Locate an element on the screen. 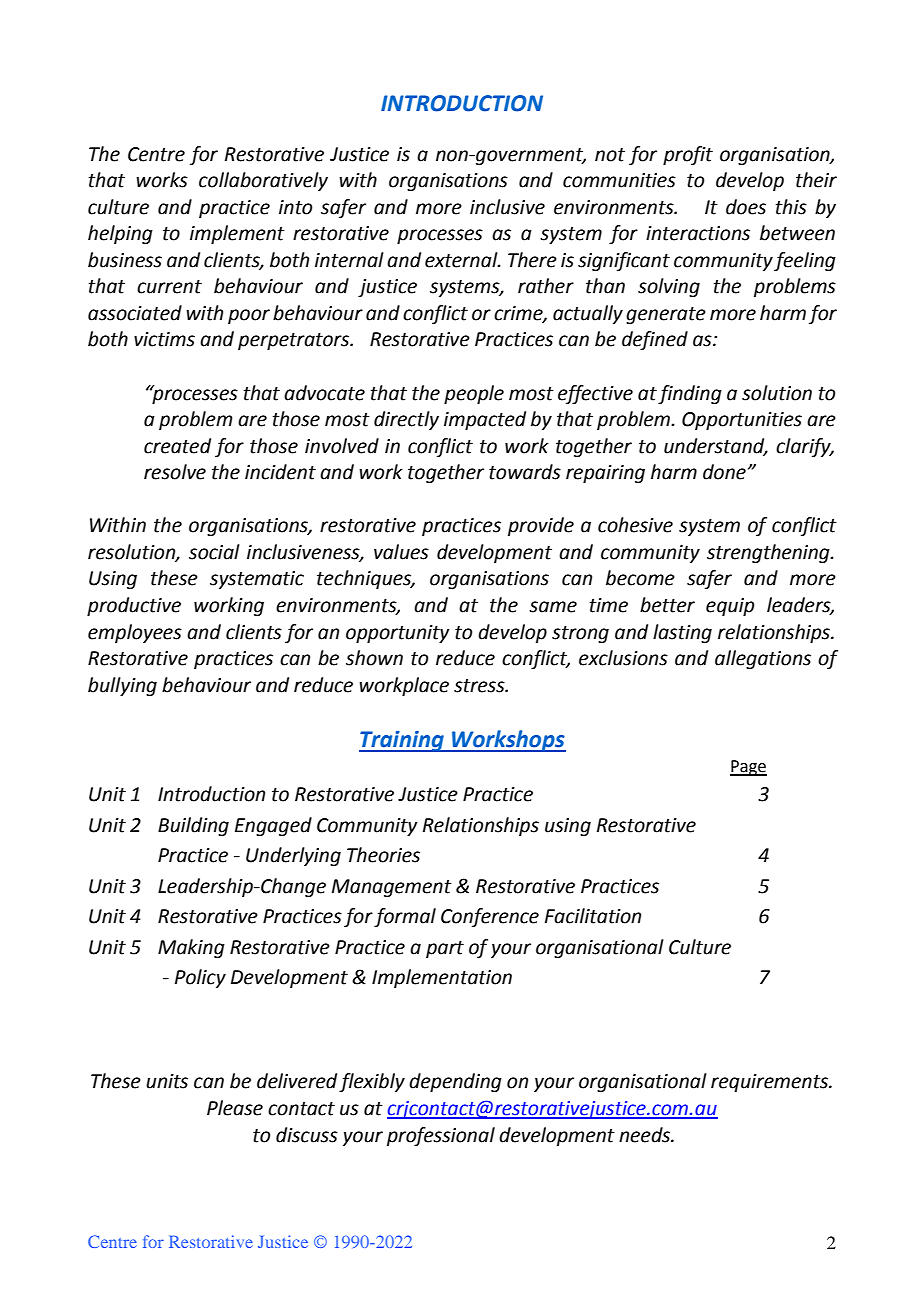  allegations is located at coordinates (763, 659).
